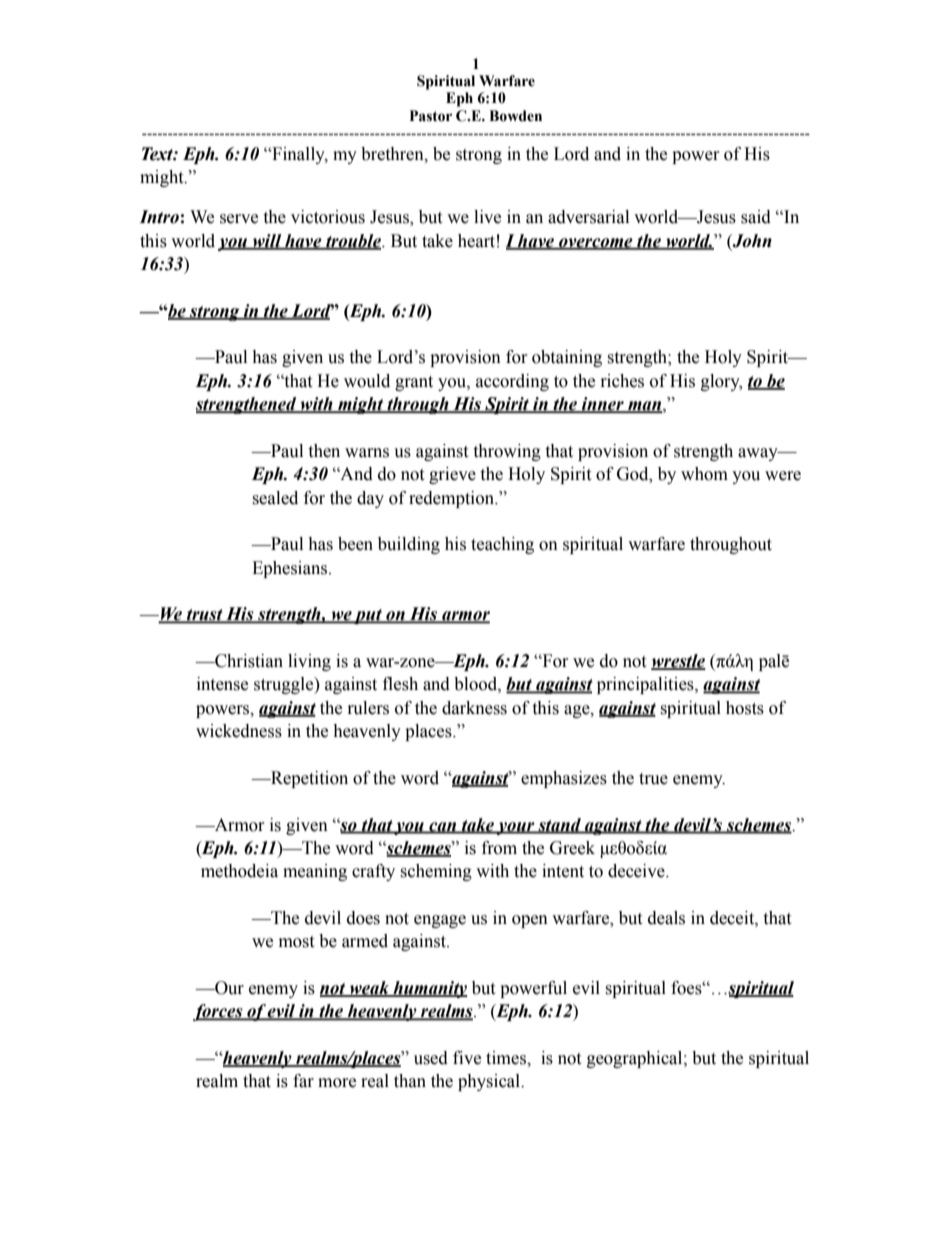 The image size is (952, 1233). Describe the element at coordinates (467, 1058) in the screenshot. I see `five` at that location.
